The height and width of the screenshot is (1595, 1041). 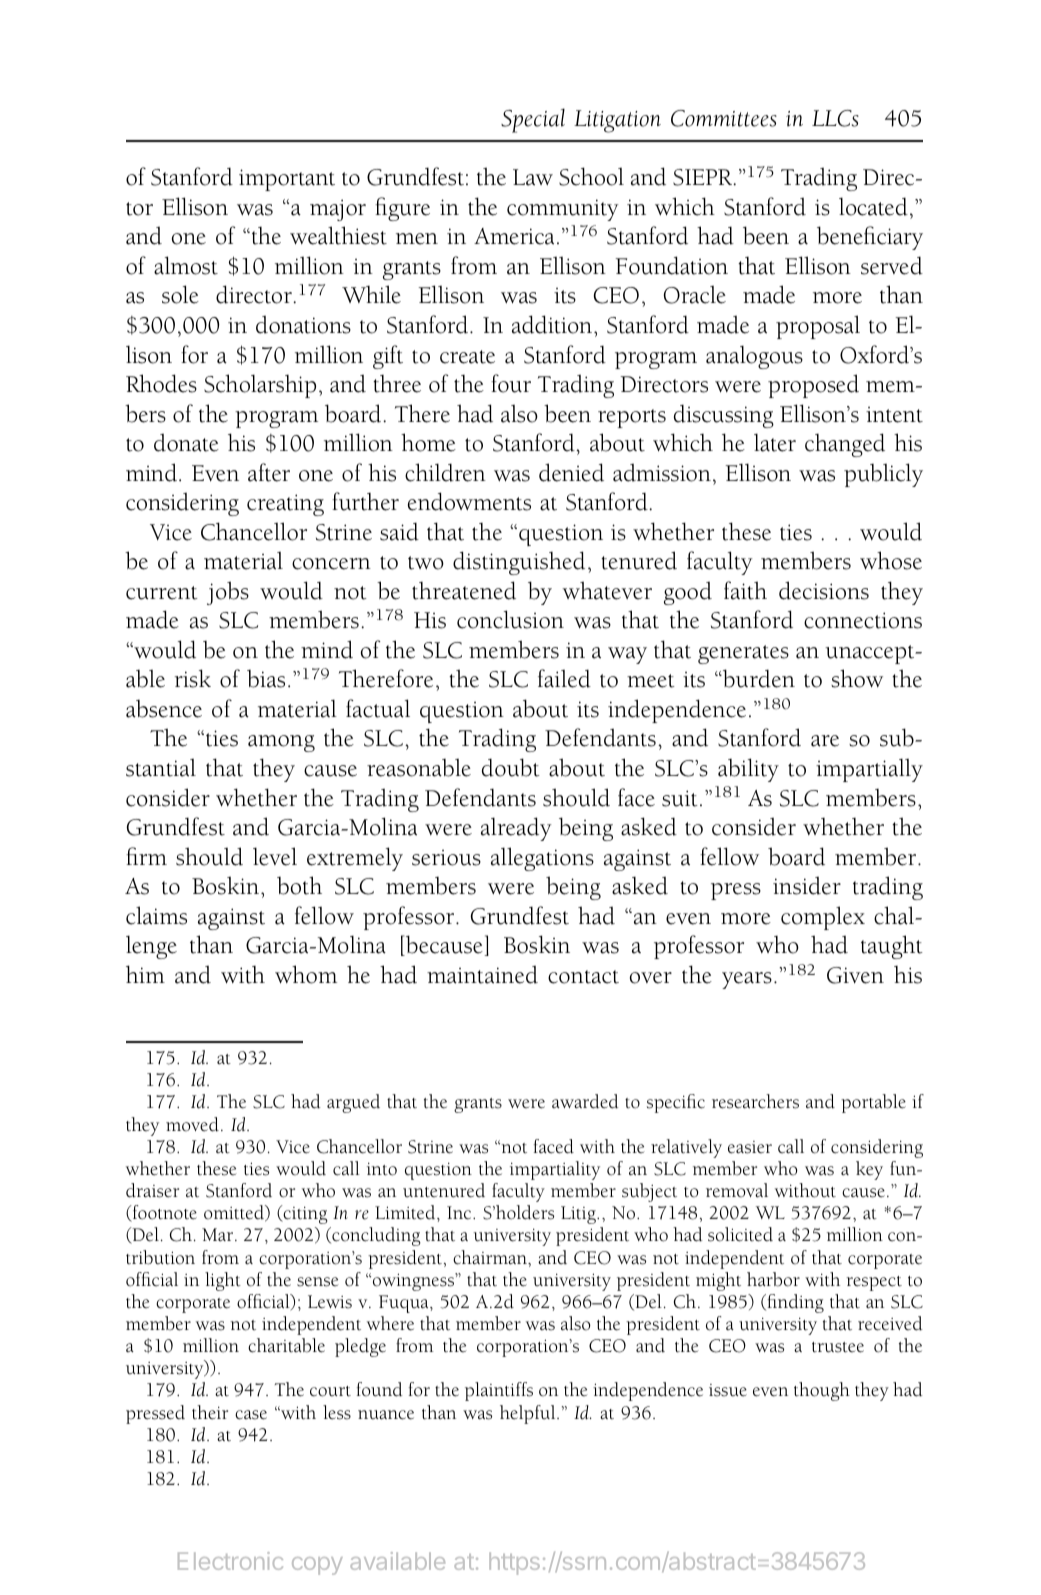 I want to click on level, so click(x=275, y=856).
